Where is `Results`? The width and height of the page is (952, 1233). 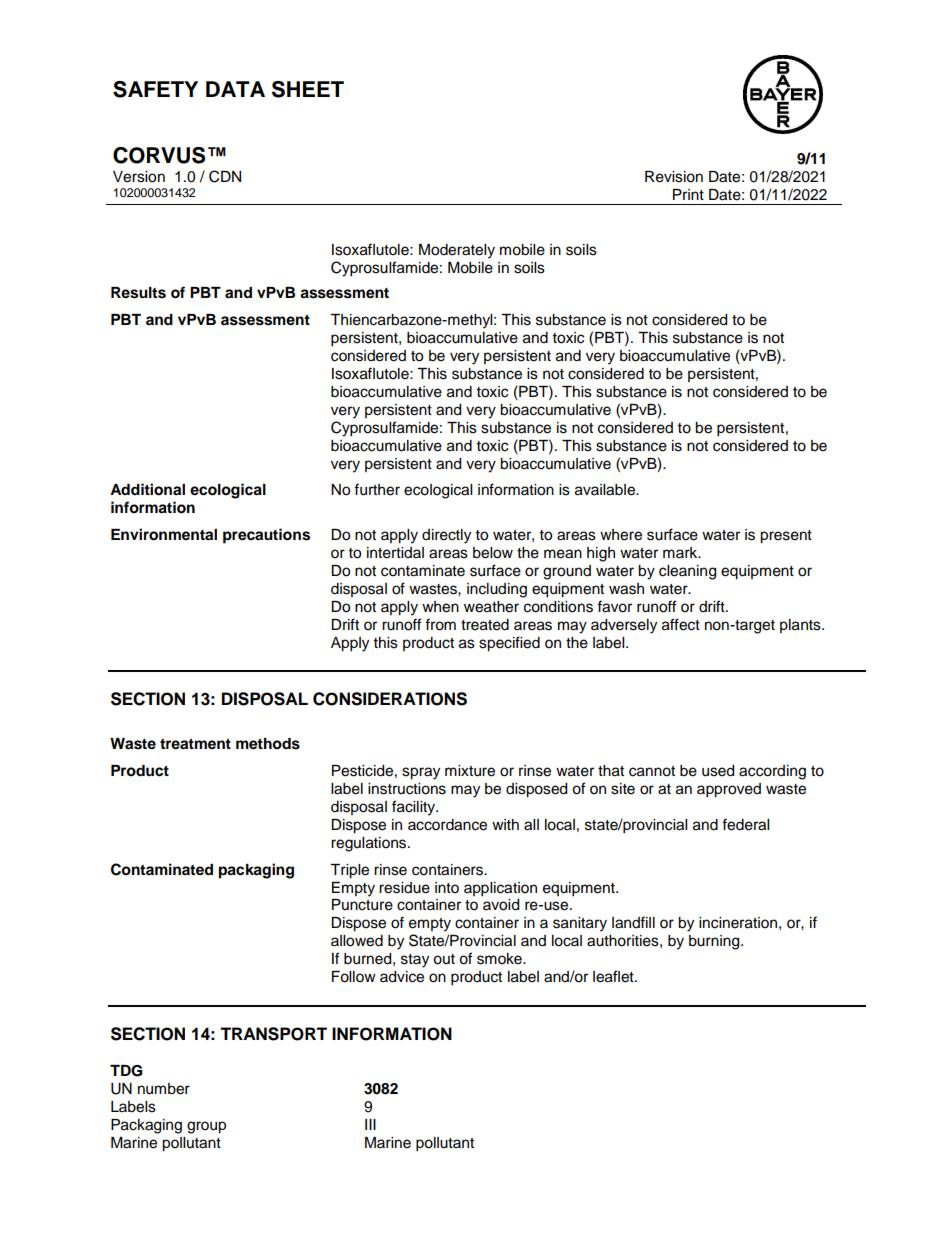
Results is located at coordinates (138, 293).
